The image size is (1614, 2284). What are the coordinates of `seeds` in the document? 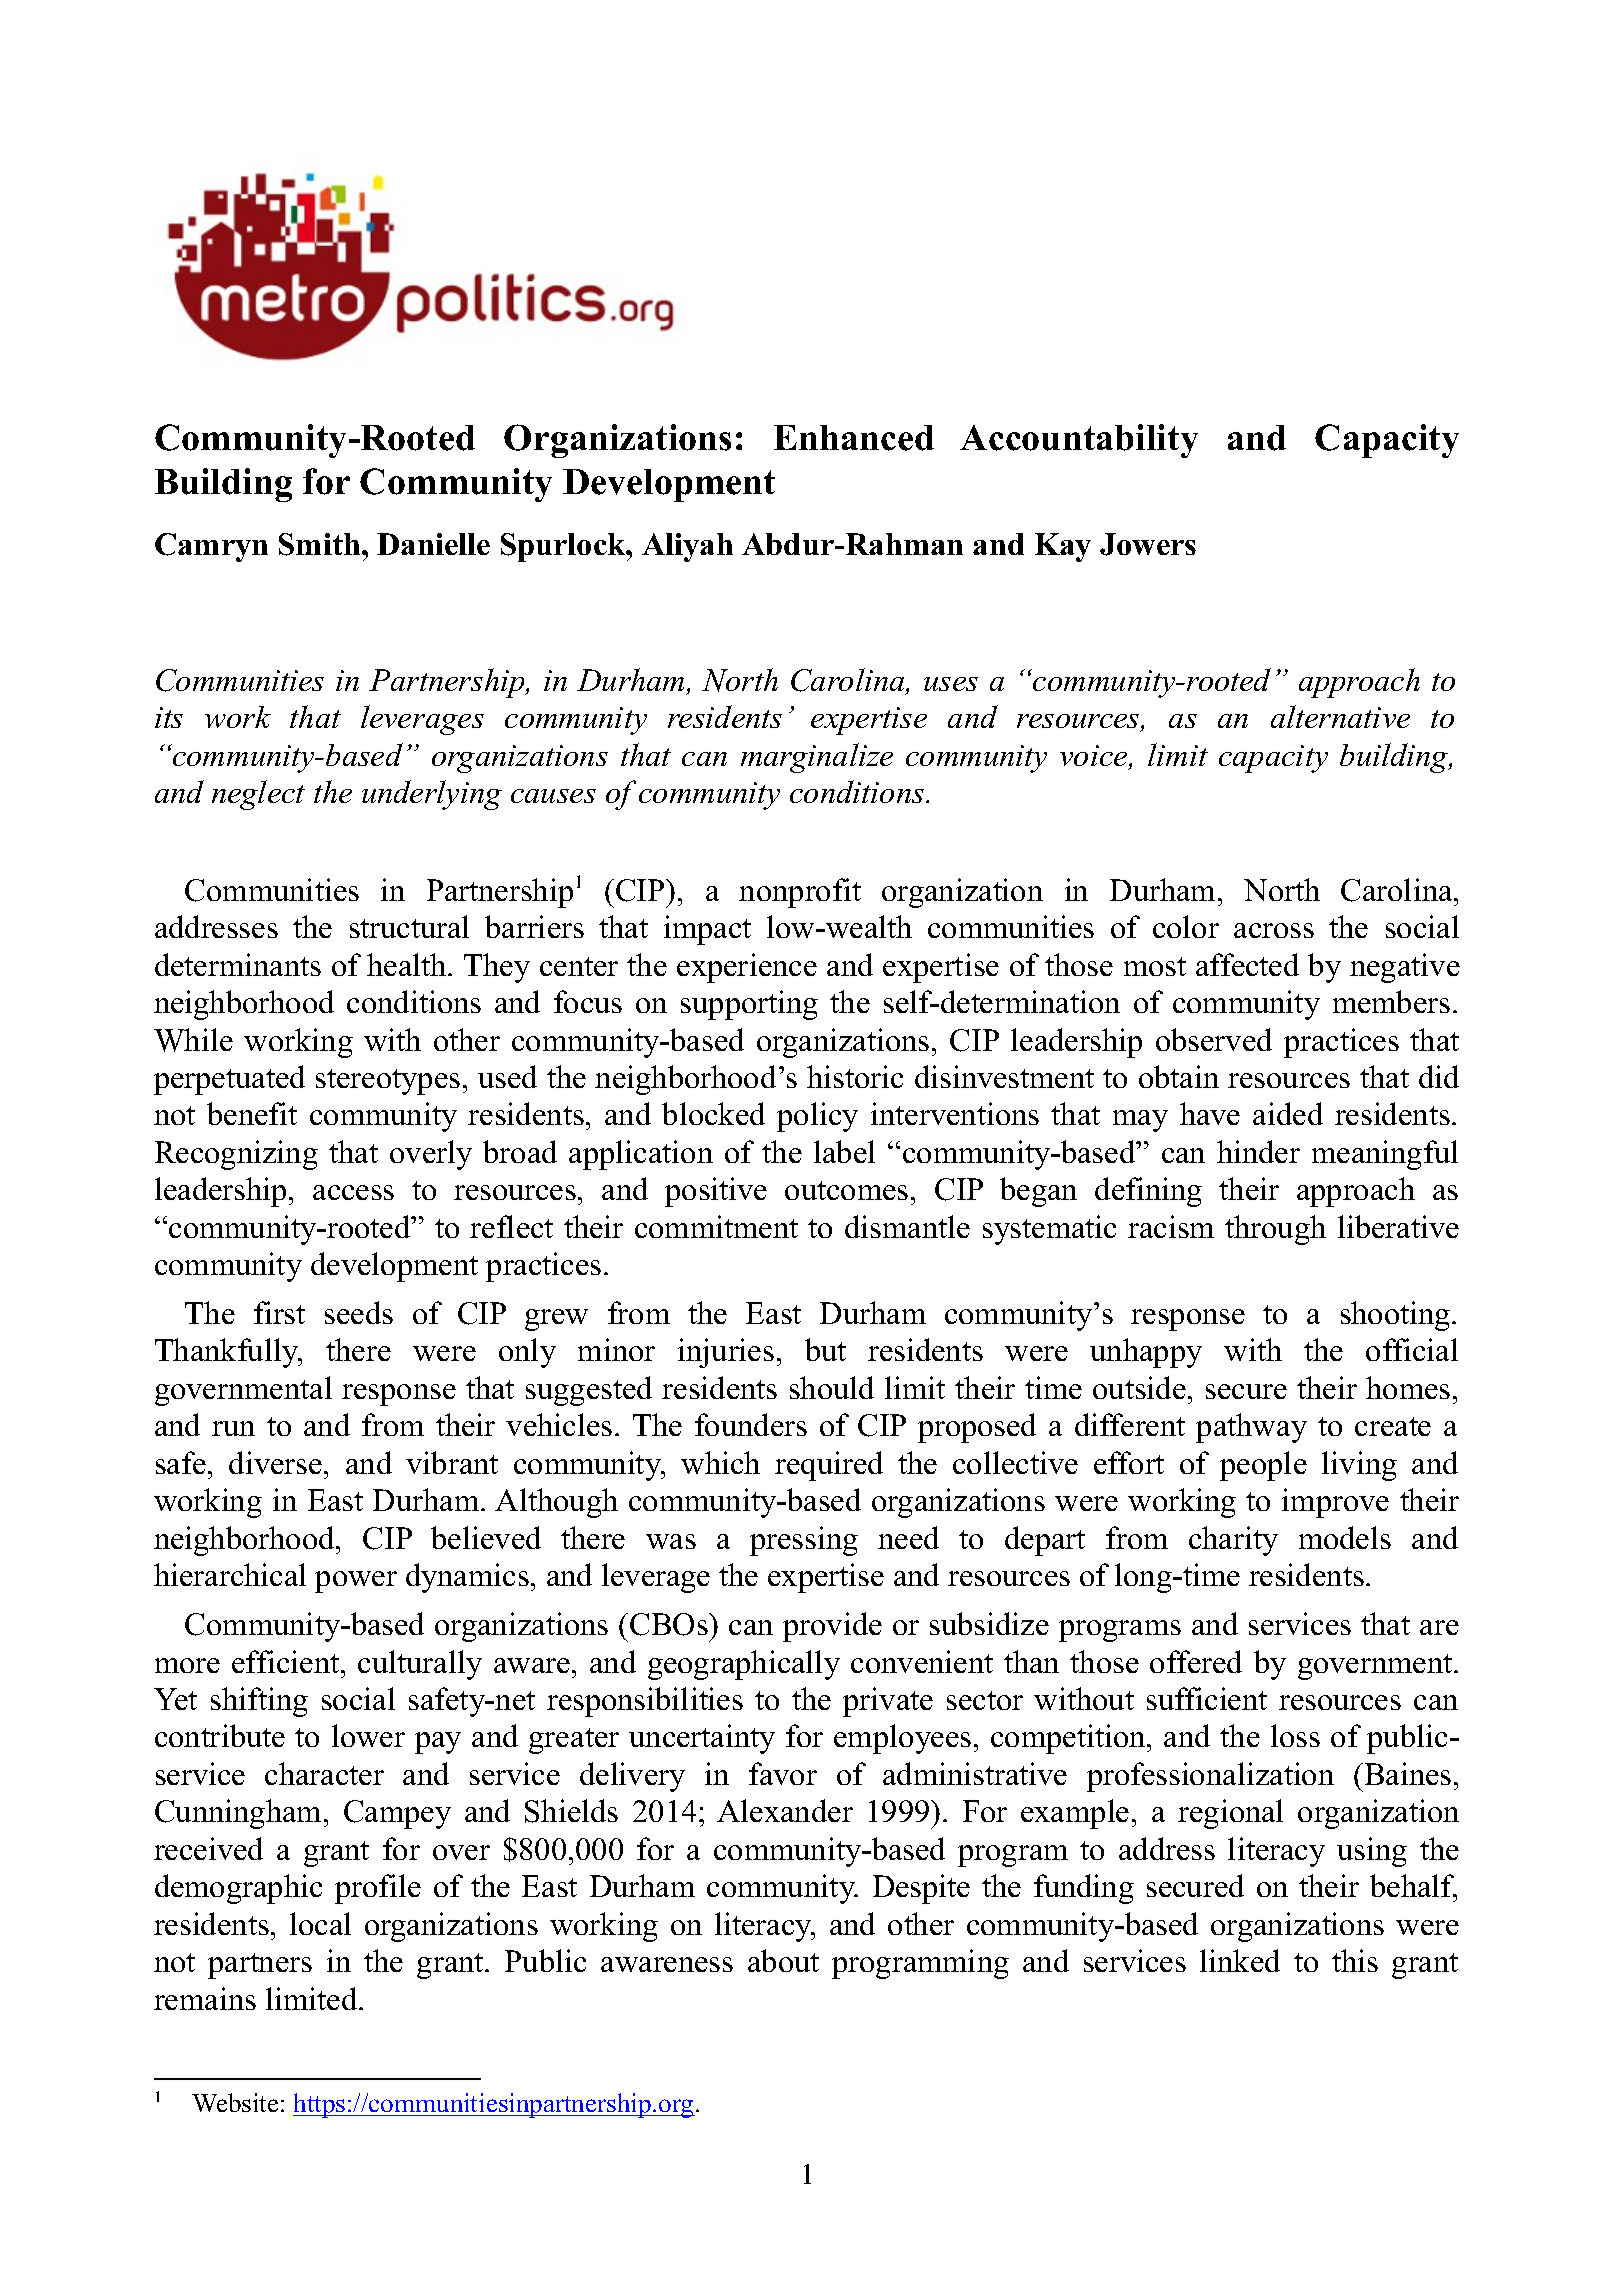 It's located at (359, 1312).
